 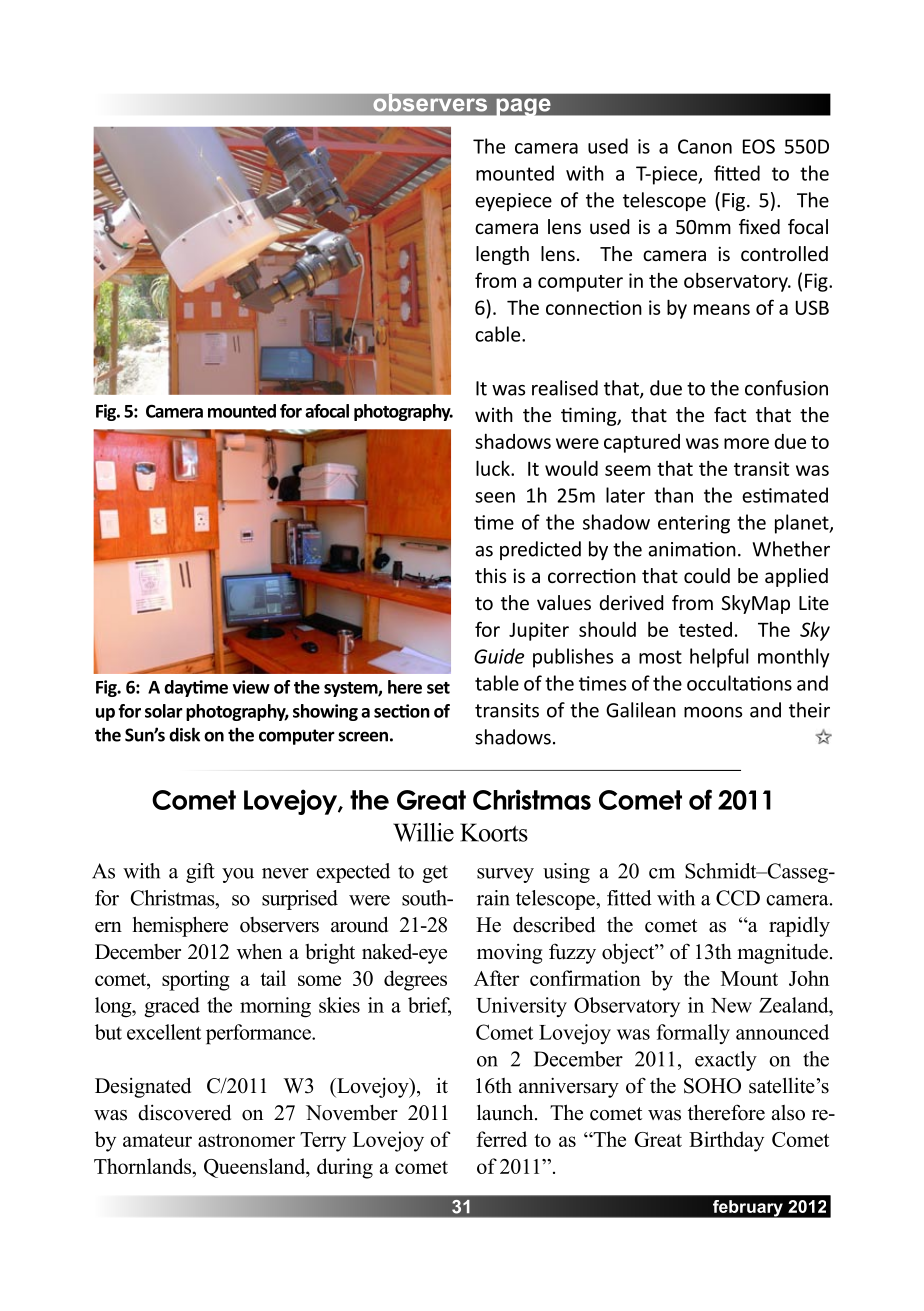 What do you see at coordinates (705, 146) in the page?
I see `Canon` at bounding box center [705, 146].
